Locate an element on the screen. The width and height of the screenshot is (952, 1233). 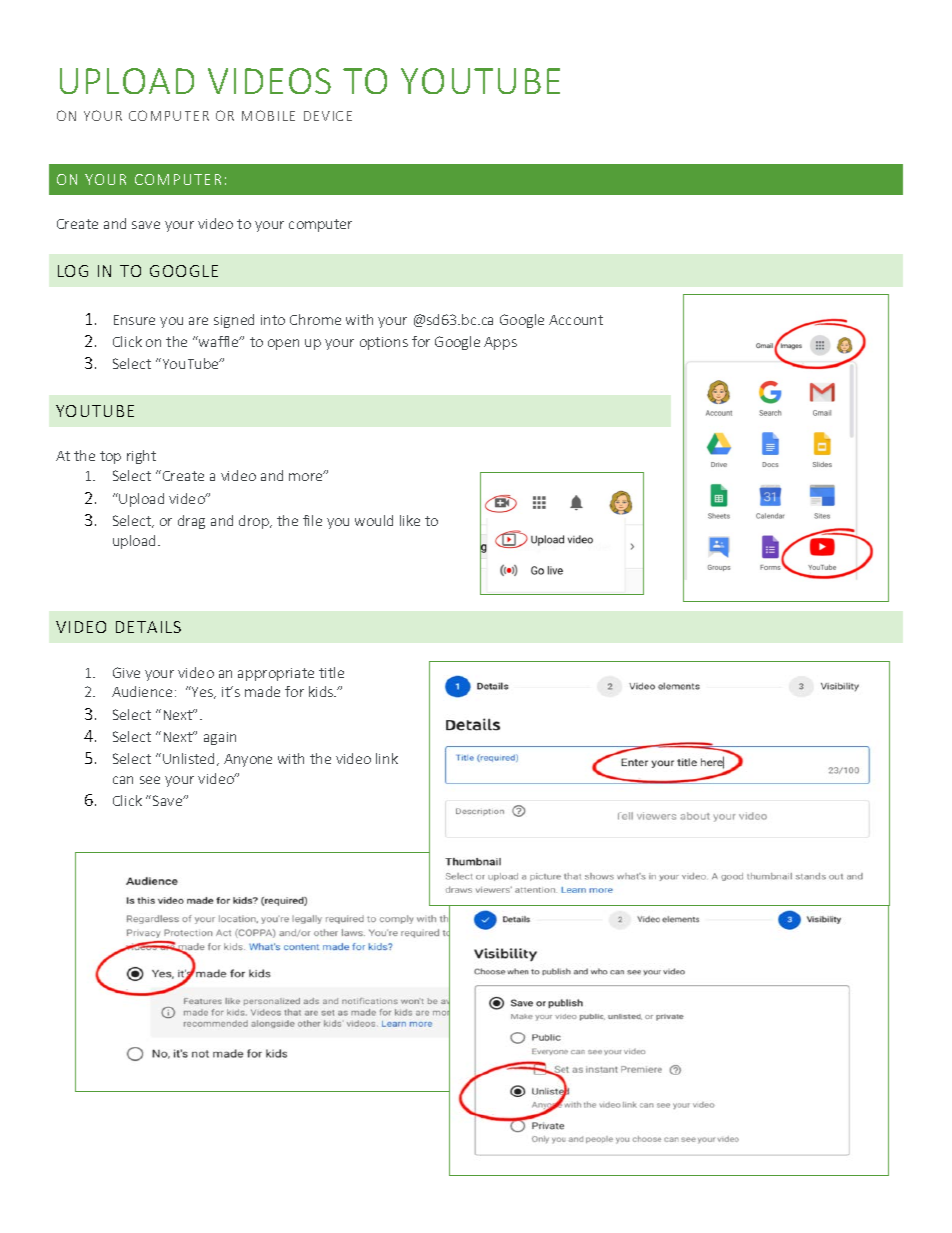
like is located at coordinates (410, 520).
